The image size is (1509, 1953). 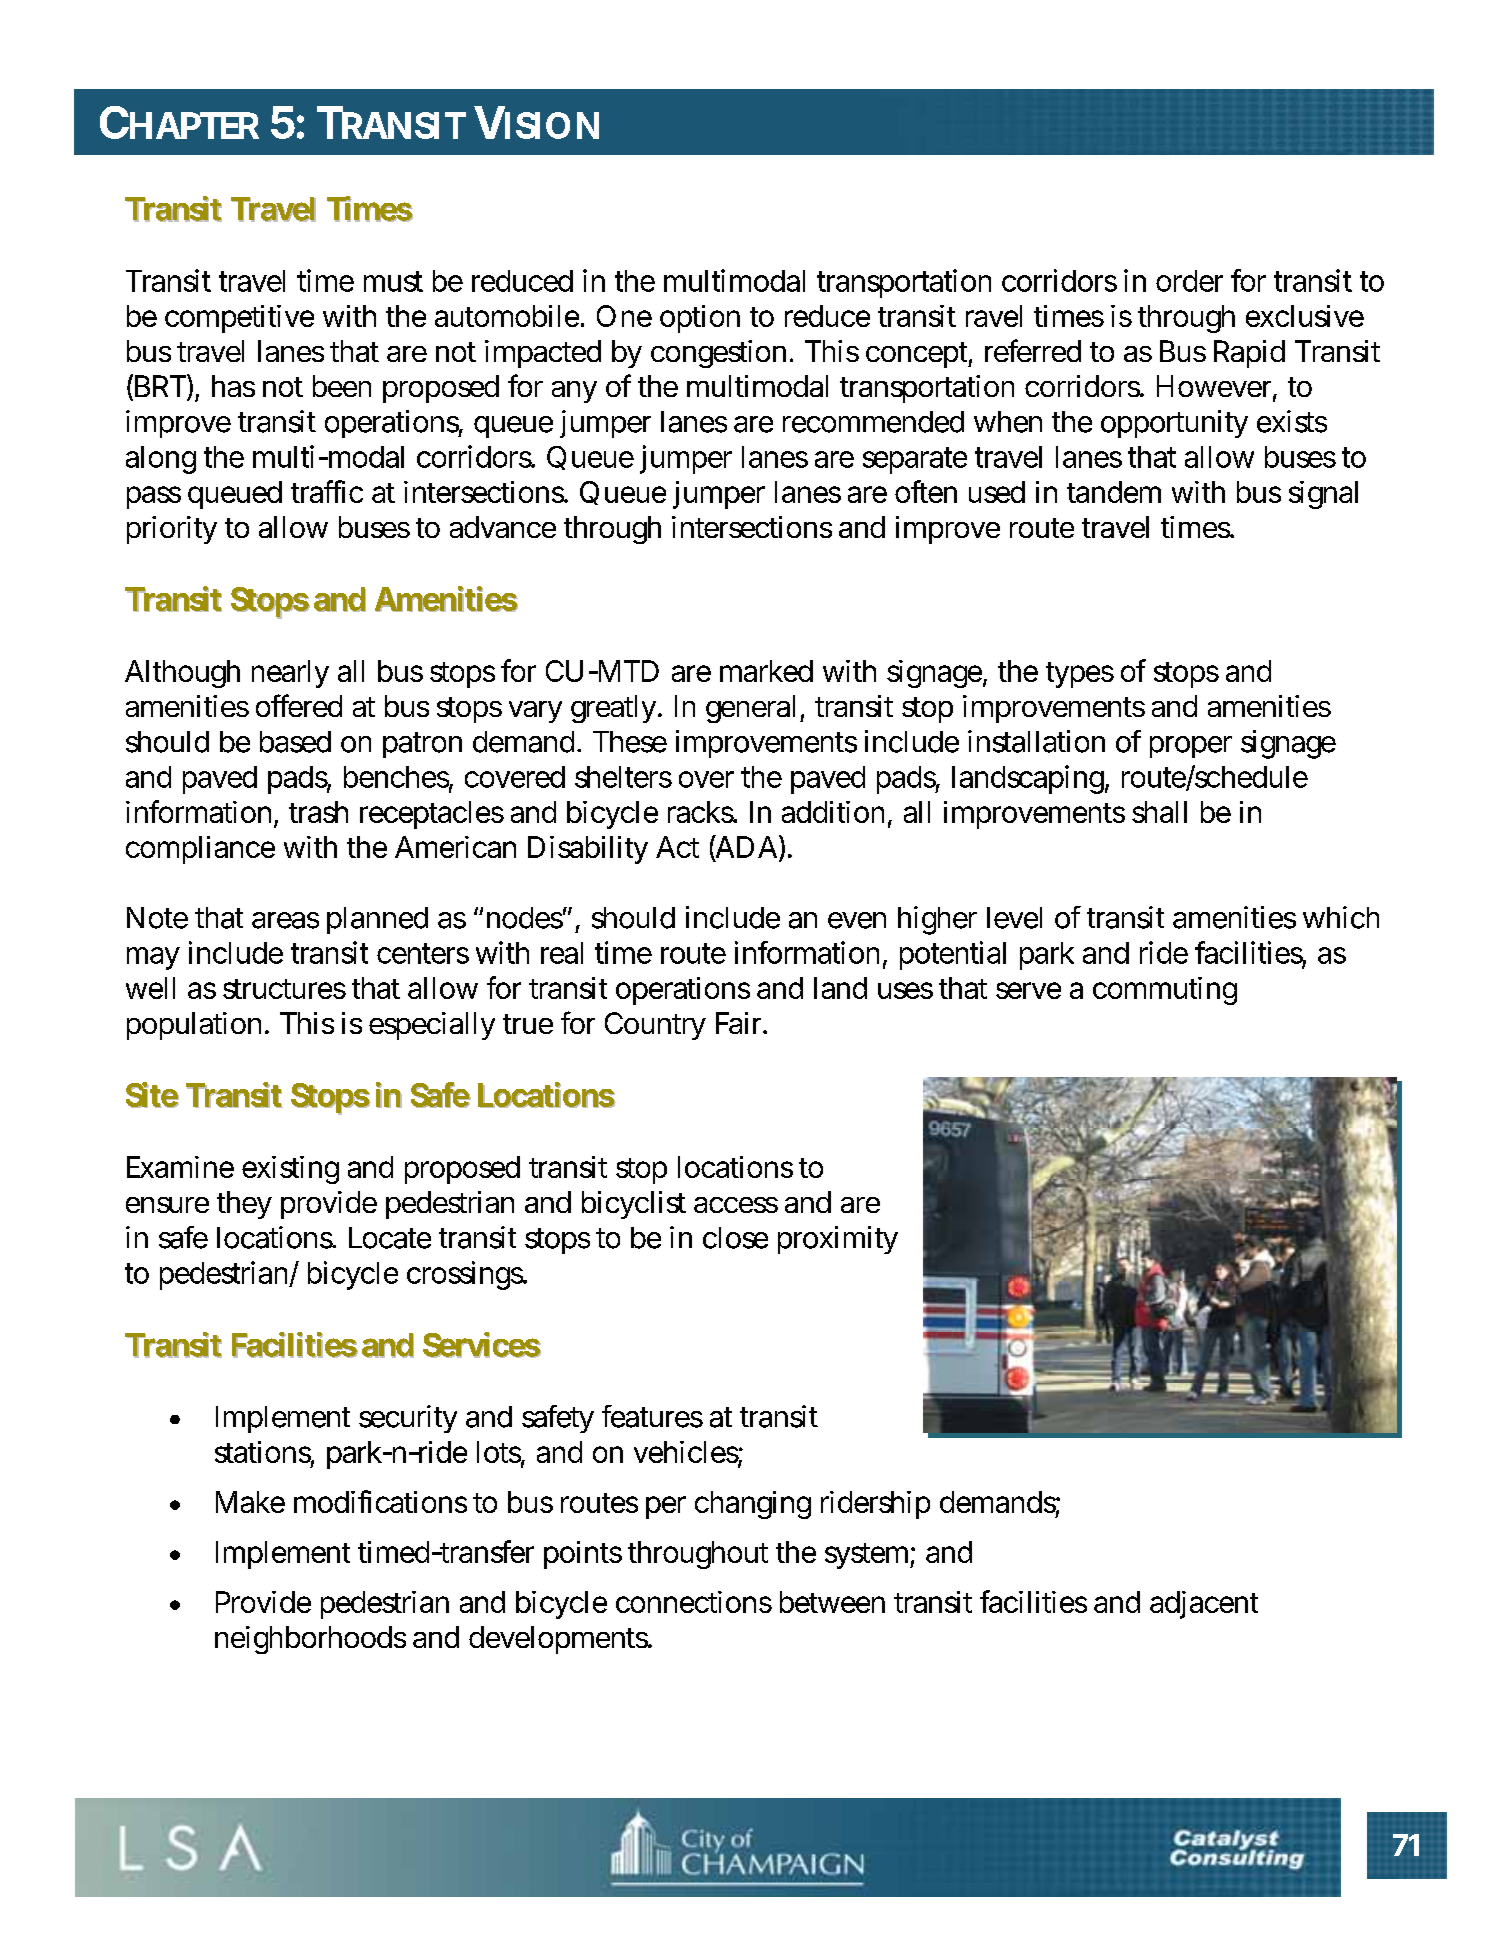 What do you see at coordinates (239, 319) in the image?
I see `competitive` at bounding box center [239, 319].
